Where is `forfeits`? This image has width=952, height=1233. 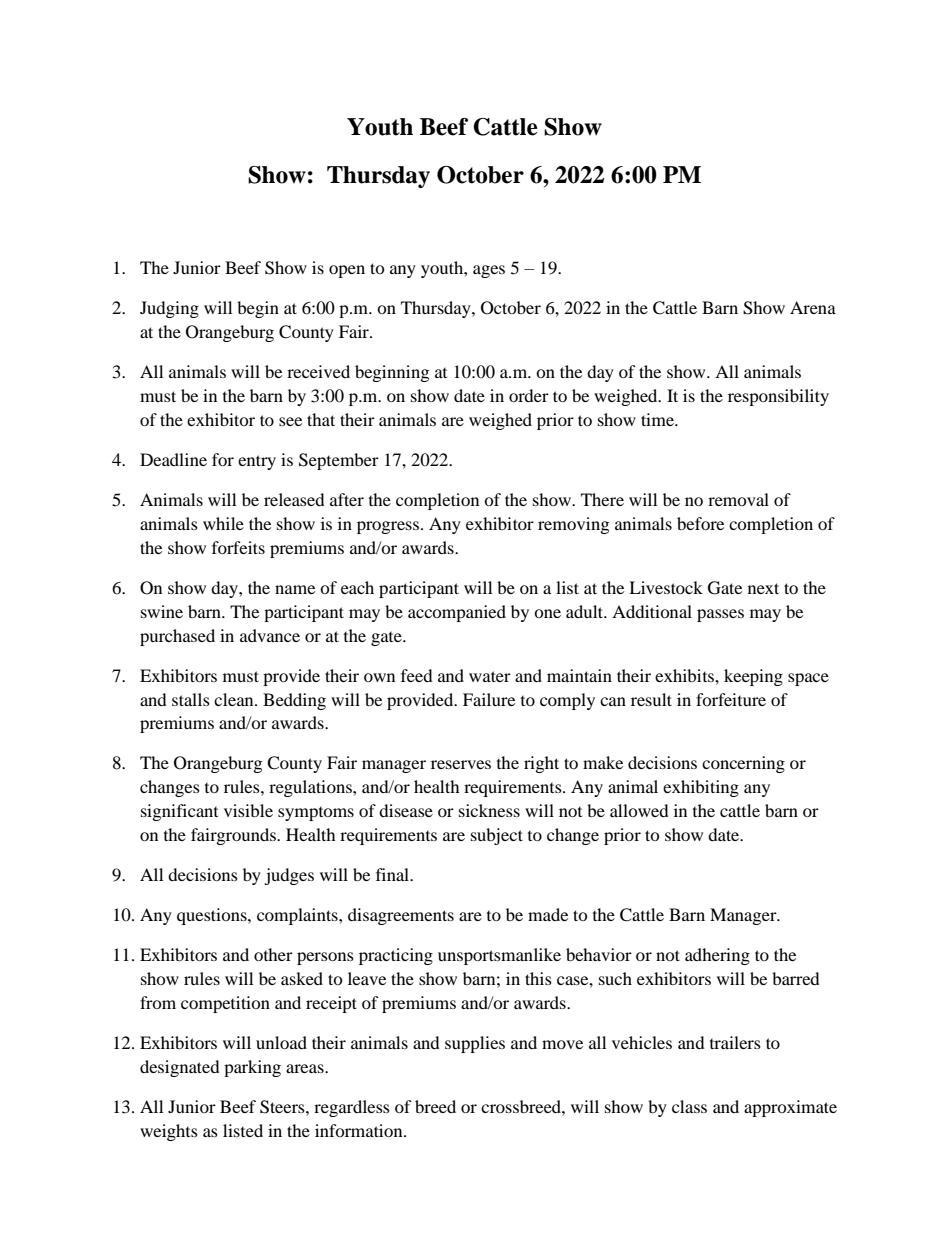 forfeits is located at coordinates (238, 547).
